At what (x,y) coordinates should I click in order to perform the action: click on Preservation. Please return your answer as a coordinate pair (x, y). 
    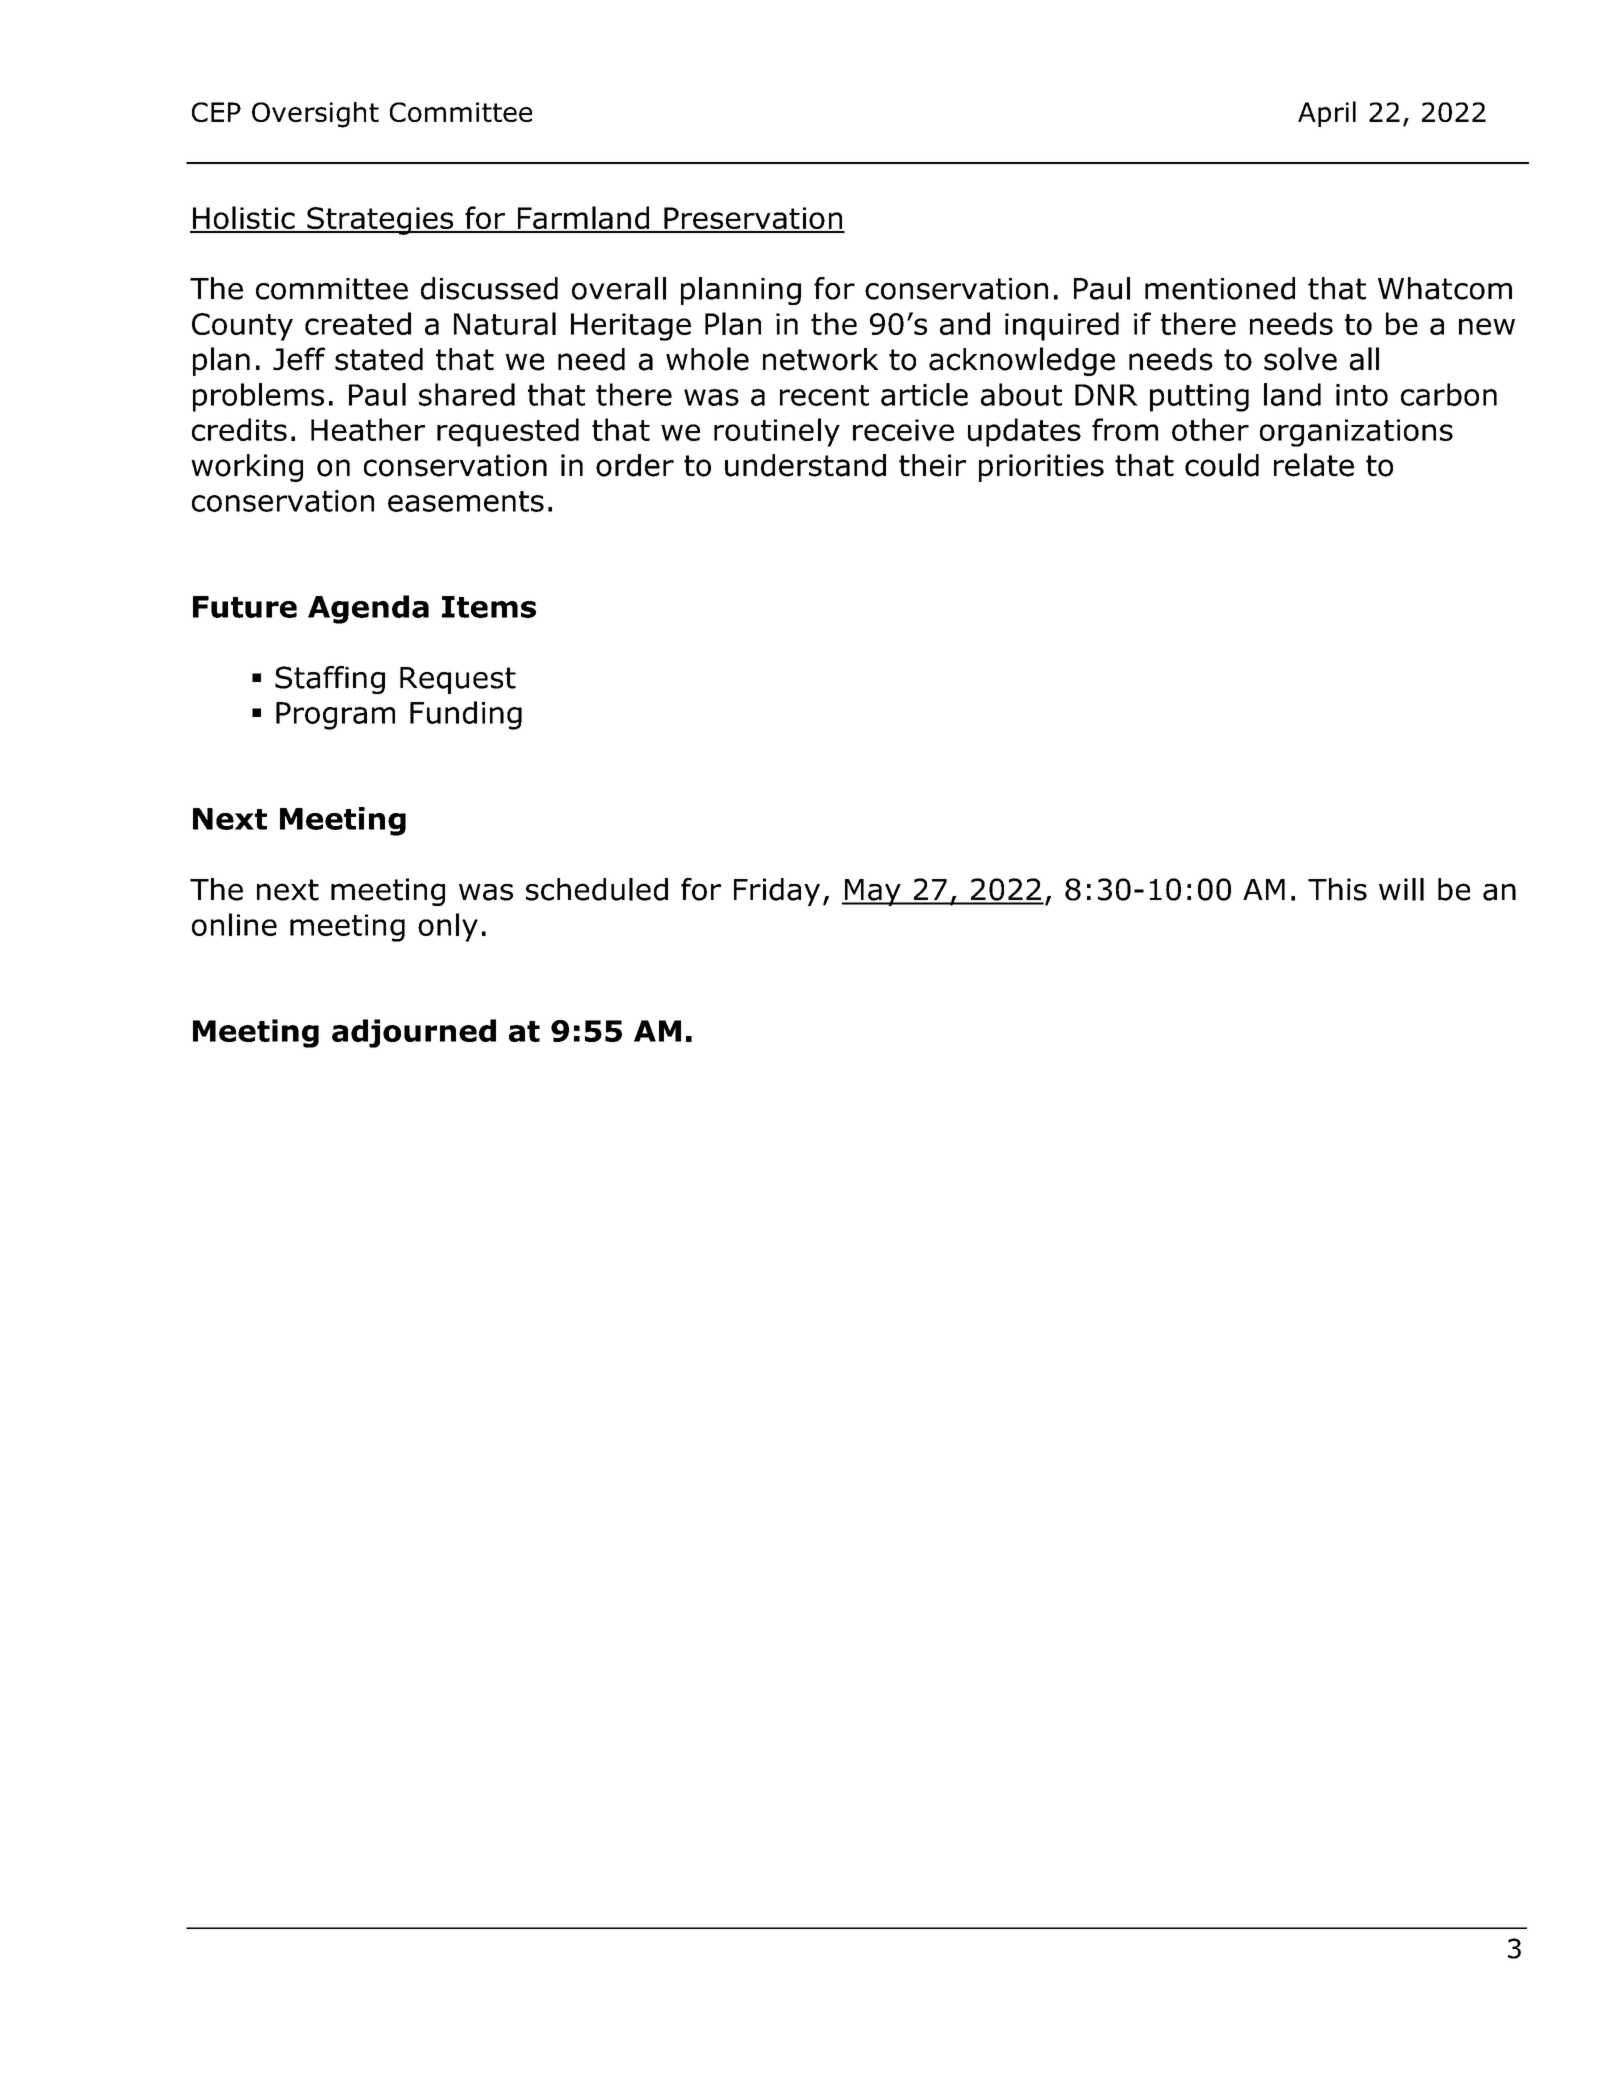
    Looking at the image, I should click on (753, 219).
